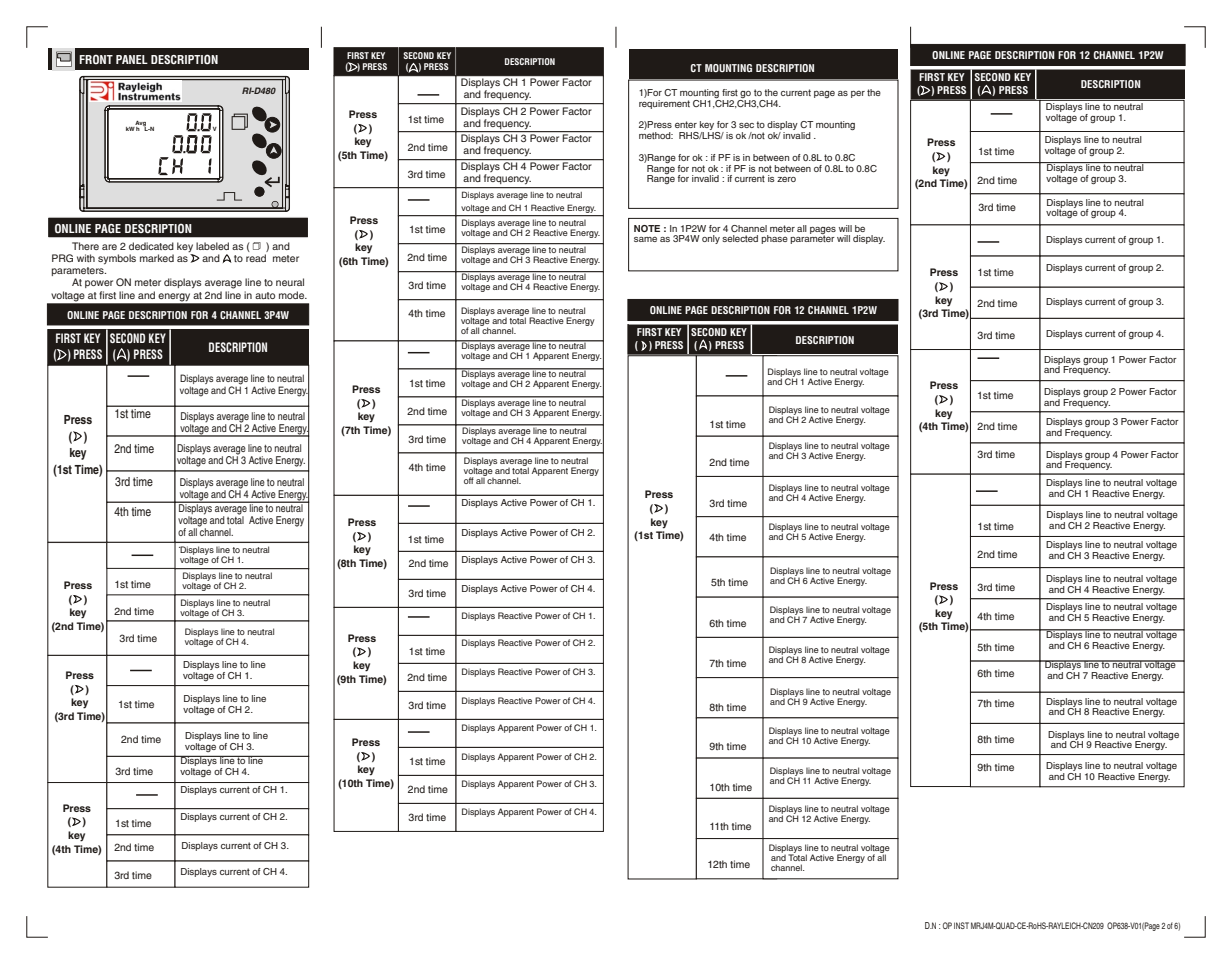 The width and height of the screenshot is (1232, 964). Describe the element at coordinates (664, 103) in the screenshot. I see `requirement` at that location.
